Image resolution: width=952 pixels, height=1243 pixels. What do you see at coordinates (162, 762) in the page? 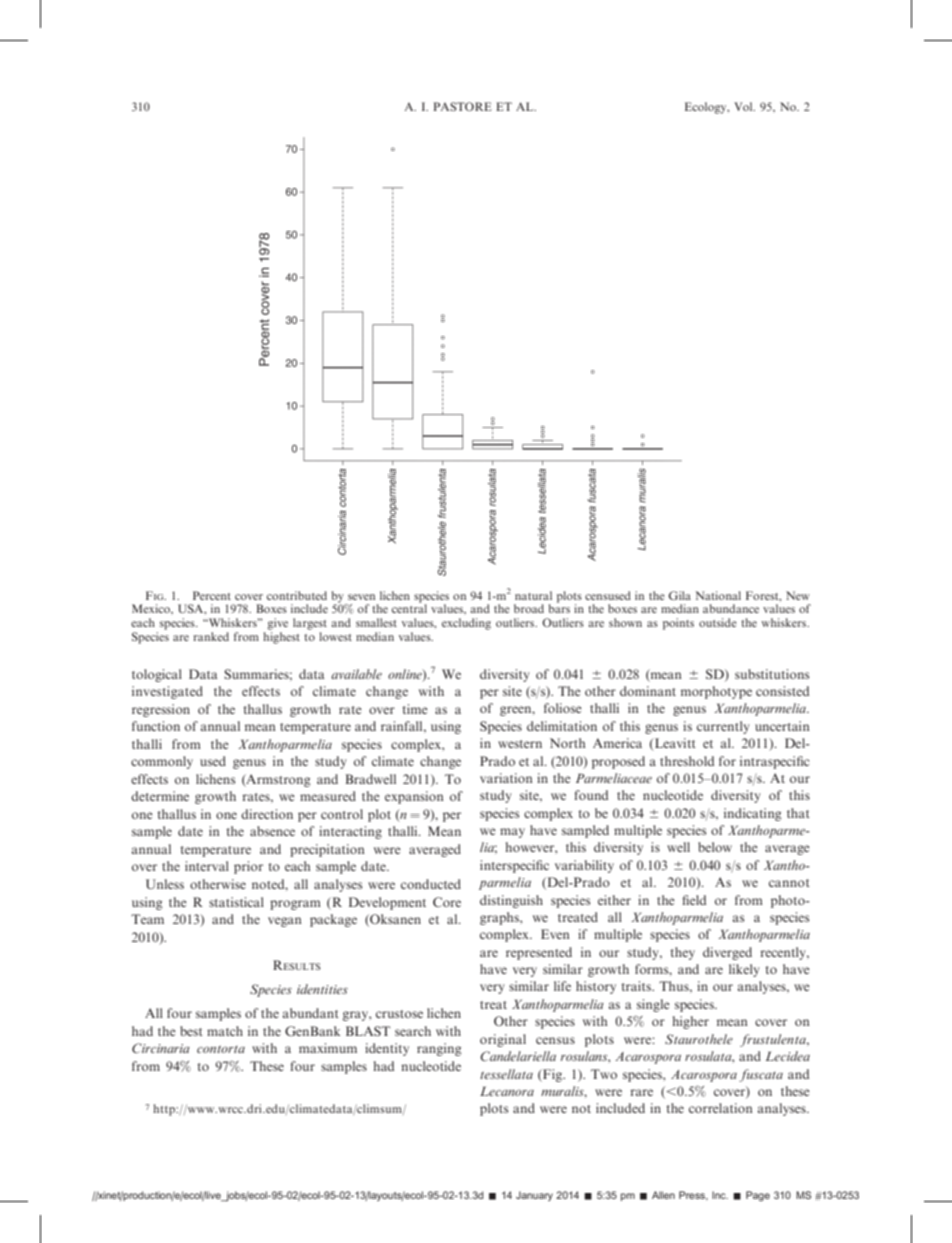
I see `commonly` at bounding box center [162, 762].
